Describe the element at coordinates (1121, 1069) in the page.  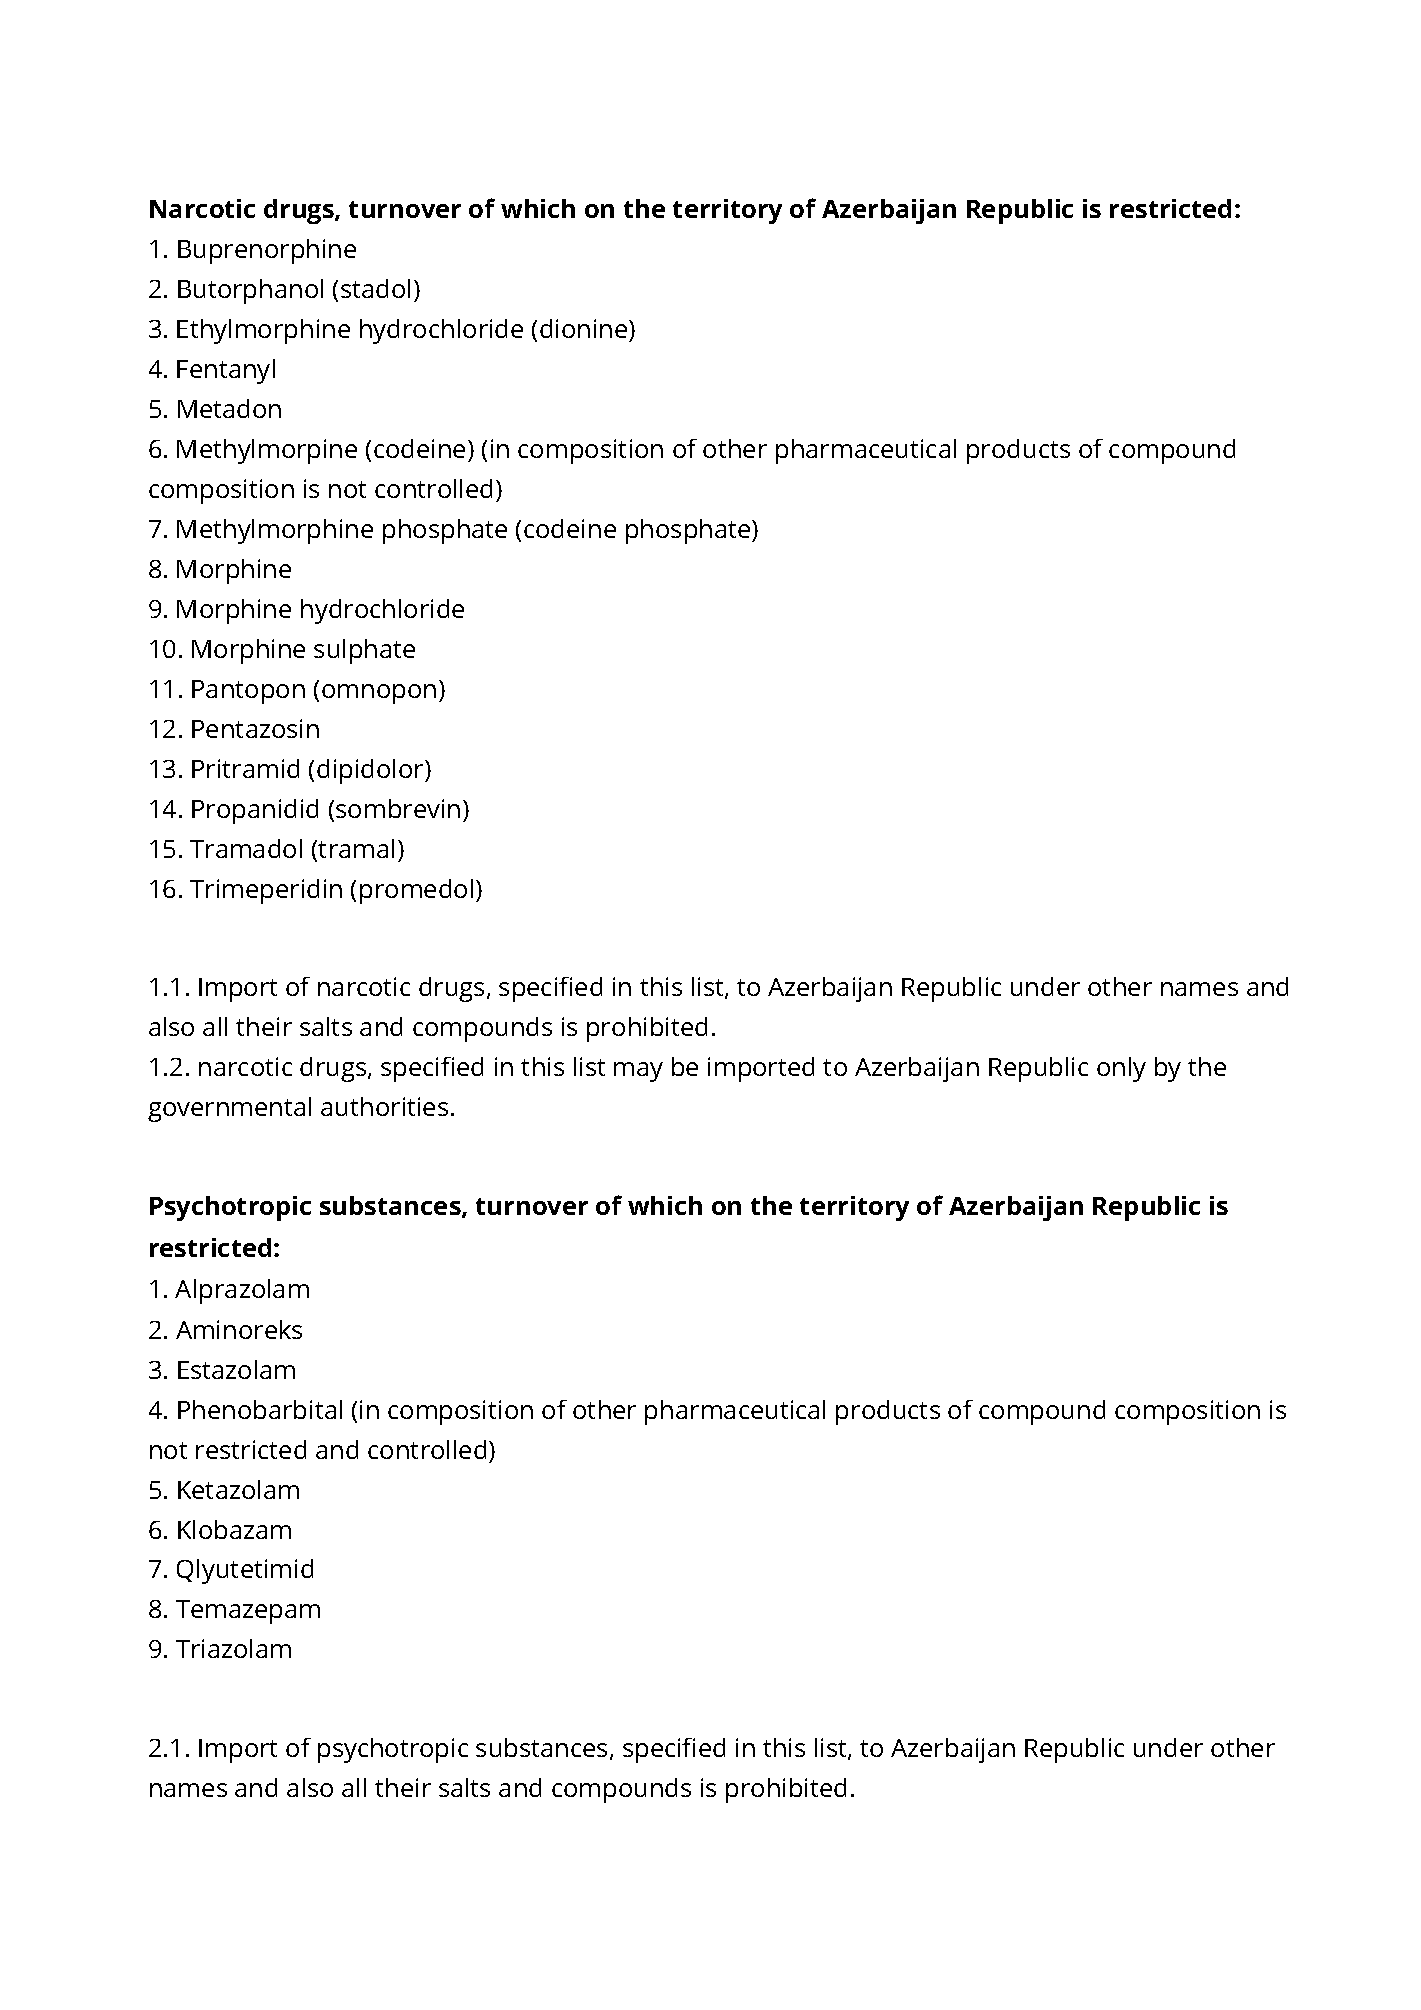
I see `only` at that location.
